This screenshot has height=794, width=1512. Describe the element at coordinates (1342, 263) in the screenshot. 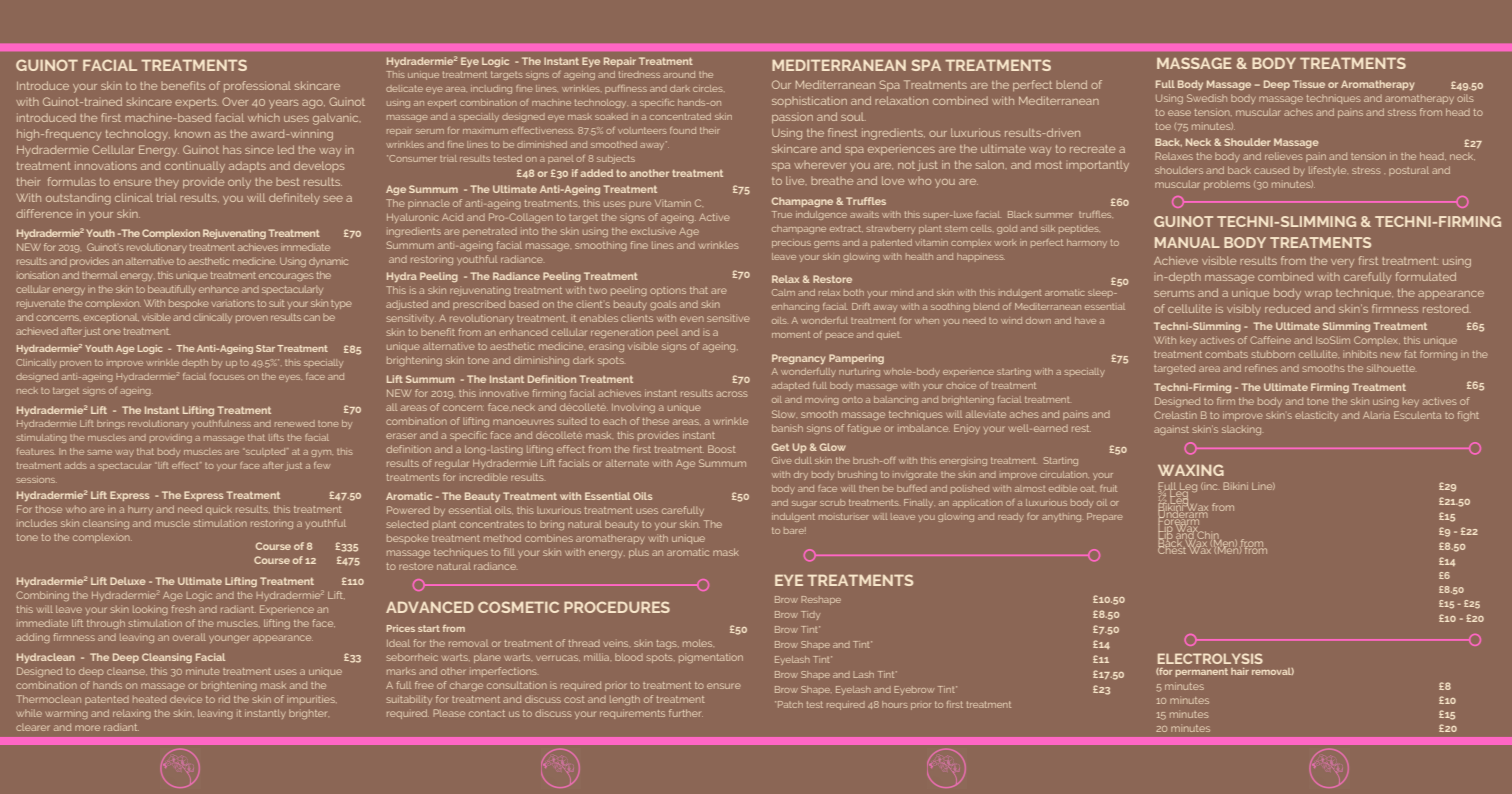

I see `very` at that location.
